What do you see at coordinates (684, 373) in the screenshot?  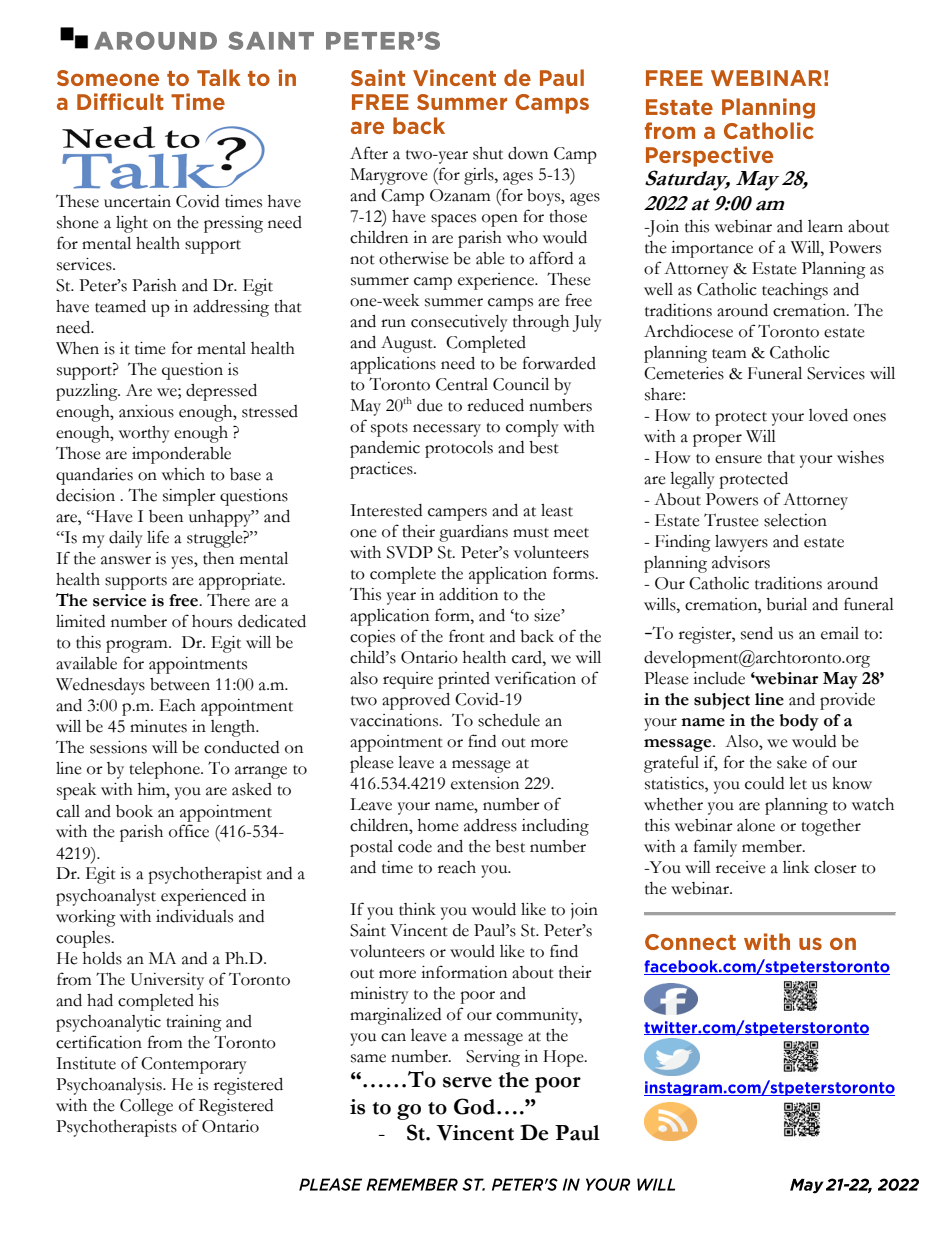 I see `Cemeteries` at bounding box center [684, 373].
